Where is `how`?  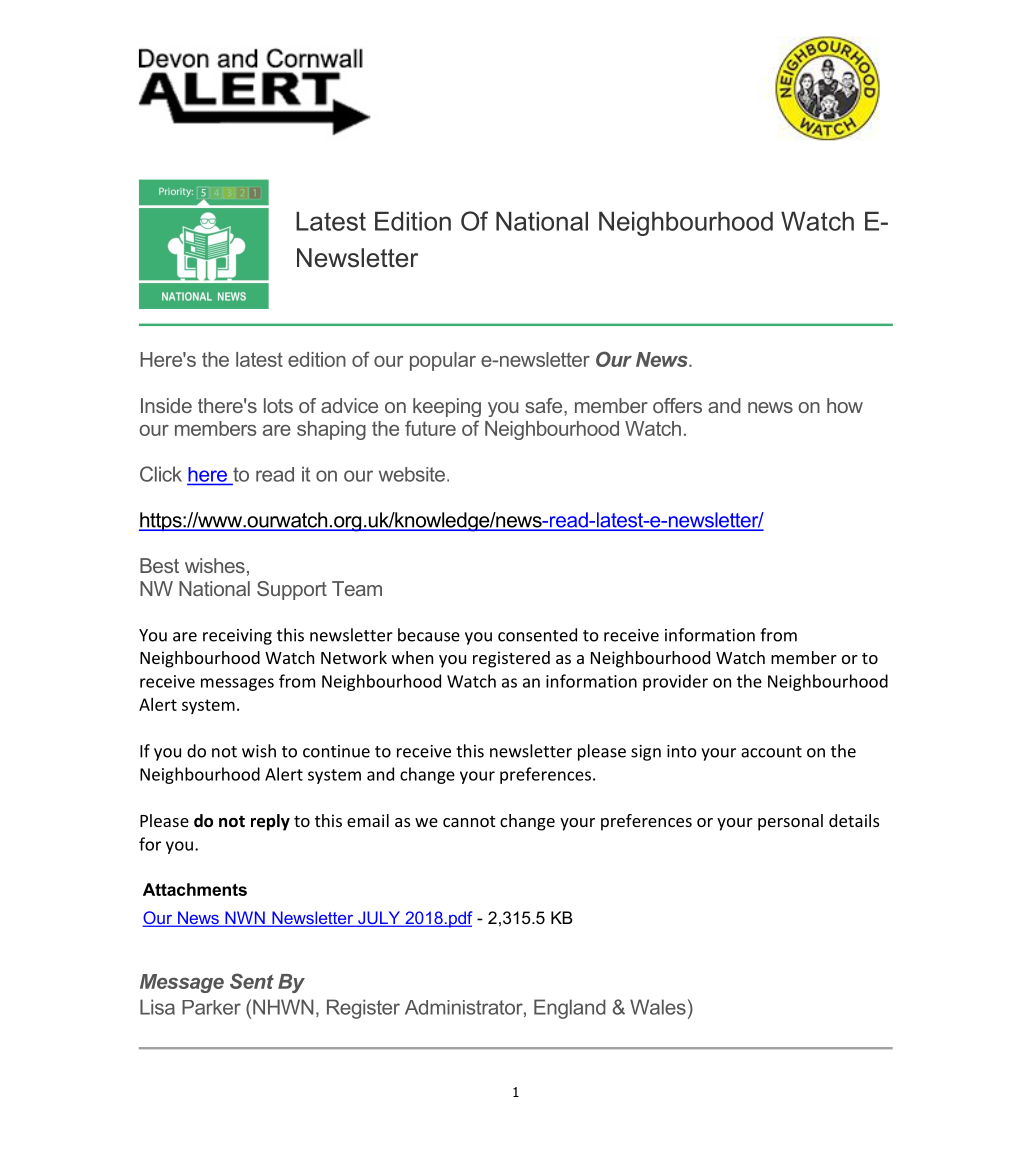
how is located at coordinates (845, 405).
